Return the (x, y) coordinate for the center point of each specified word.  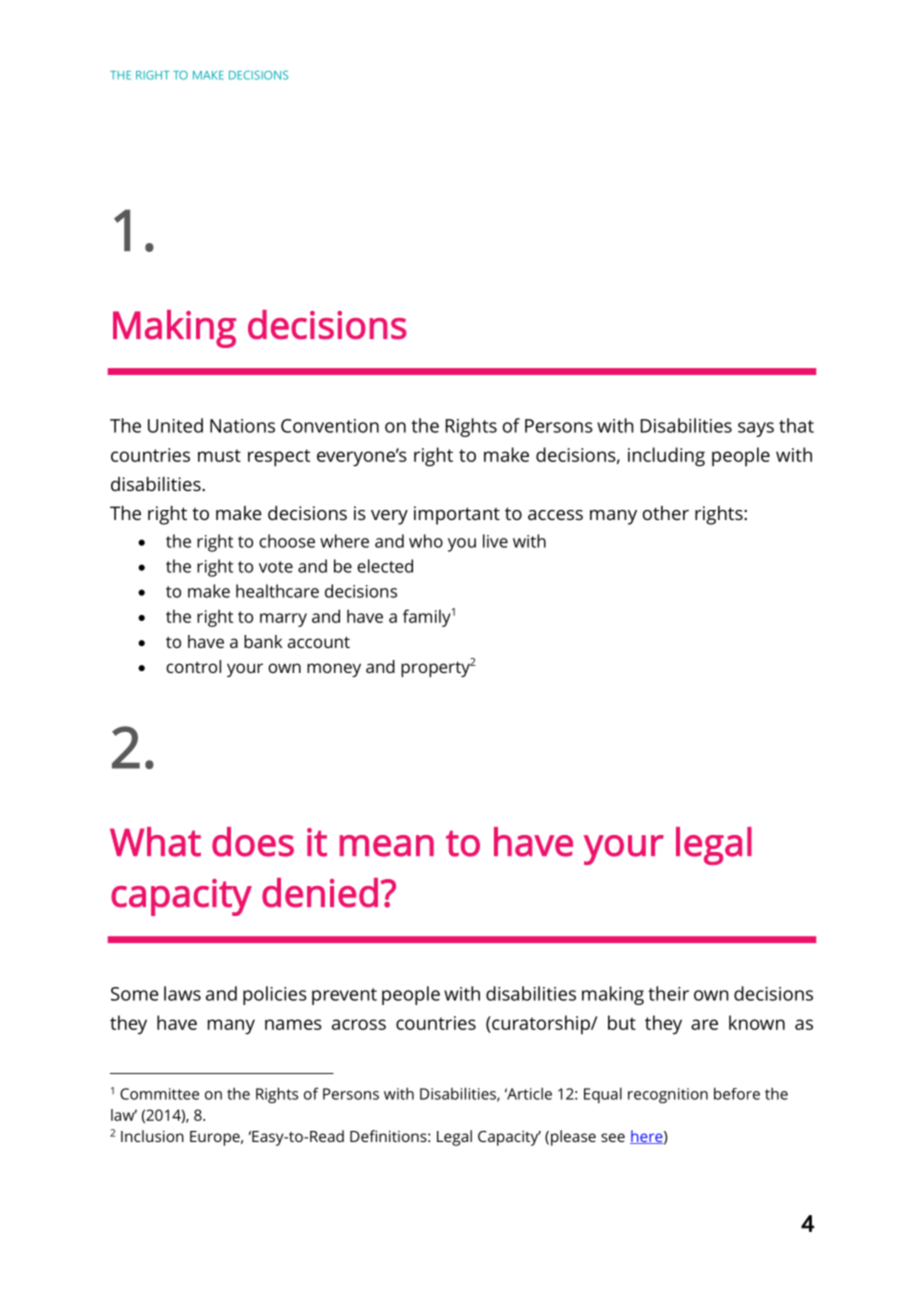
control (193, 666)
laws (182, 993)
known (757, 1022)
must (219, 455)
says (756, 429)
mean (387, 846)
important (457, 515)
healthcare (277, 591)
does (253, 842)
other (666, 513)
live (495, 541)
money (334, 670)
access (555, 515)
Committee (159, 1094)
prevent (344, 996)
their (668, 993)
